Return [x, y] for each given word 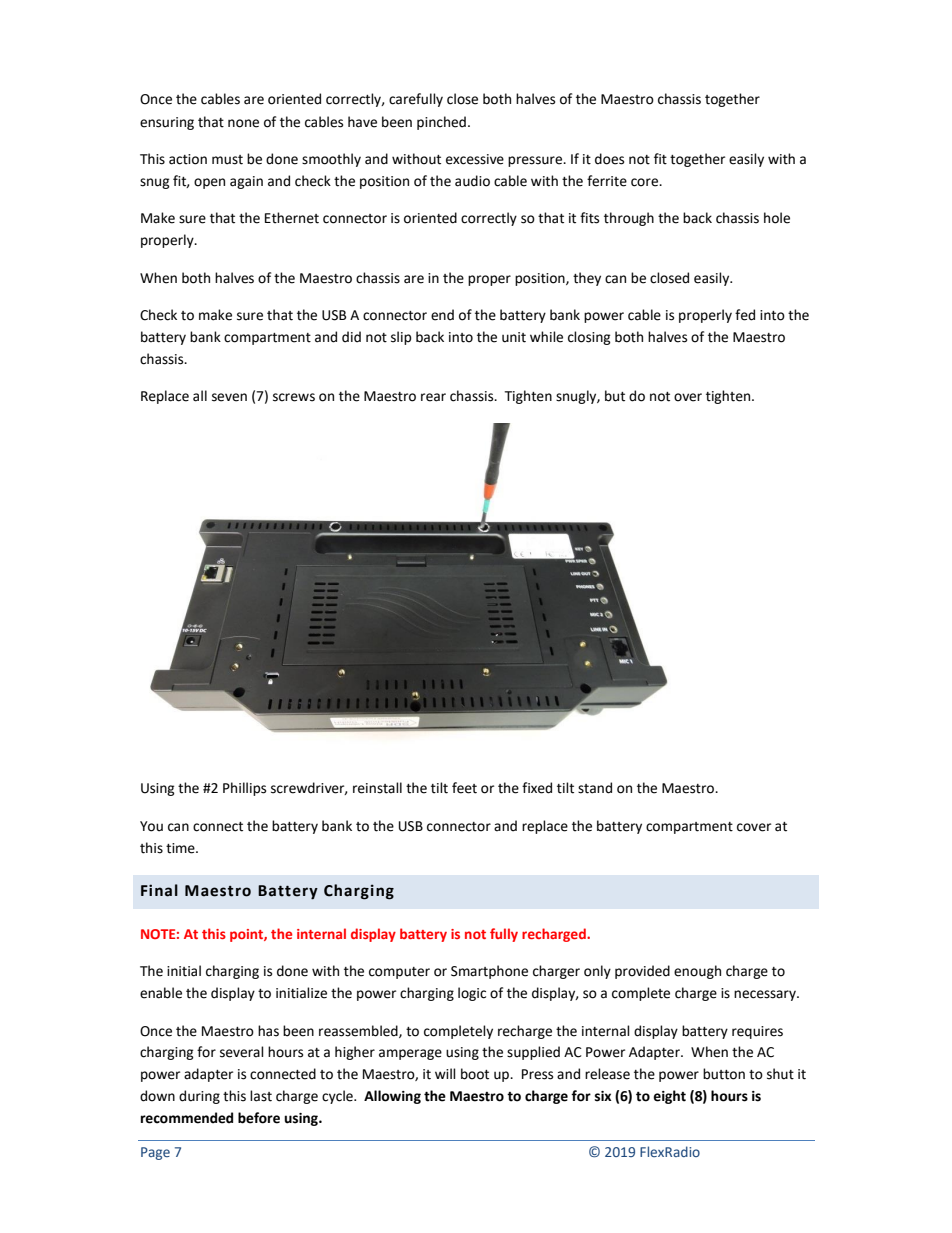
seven [229, 397]
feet [464, 788]
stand [595, 788]
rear [433, 397]
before [259, 1118]
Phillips [244, 789]
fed [745, 315]
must [227, 160]
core [645, 182]
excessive [475, 159]
